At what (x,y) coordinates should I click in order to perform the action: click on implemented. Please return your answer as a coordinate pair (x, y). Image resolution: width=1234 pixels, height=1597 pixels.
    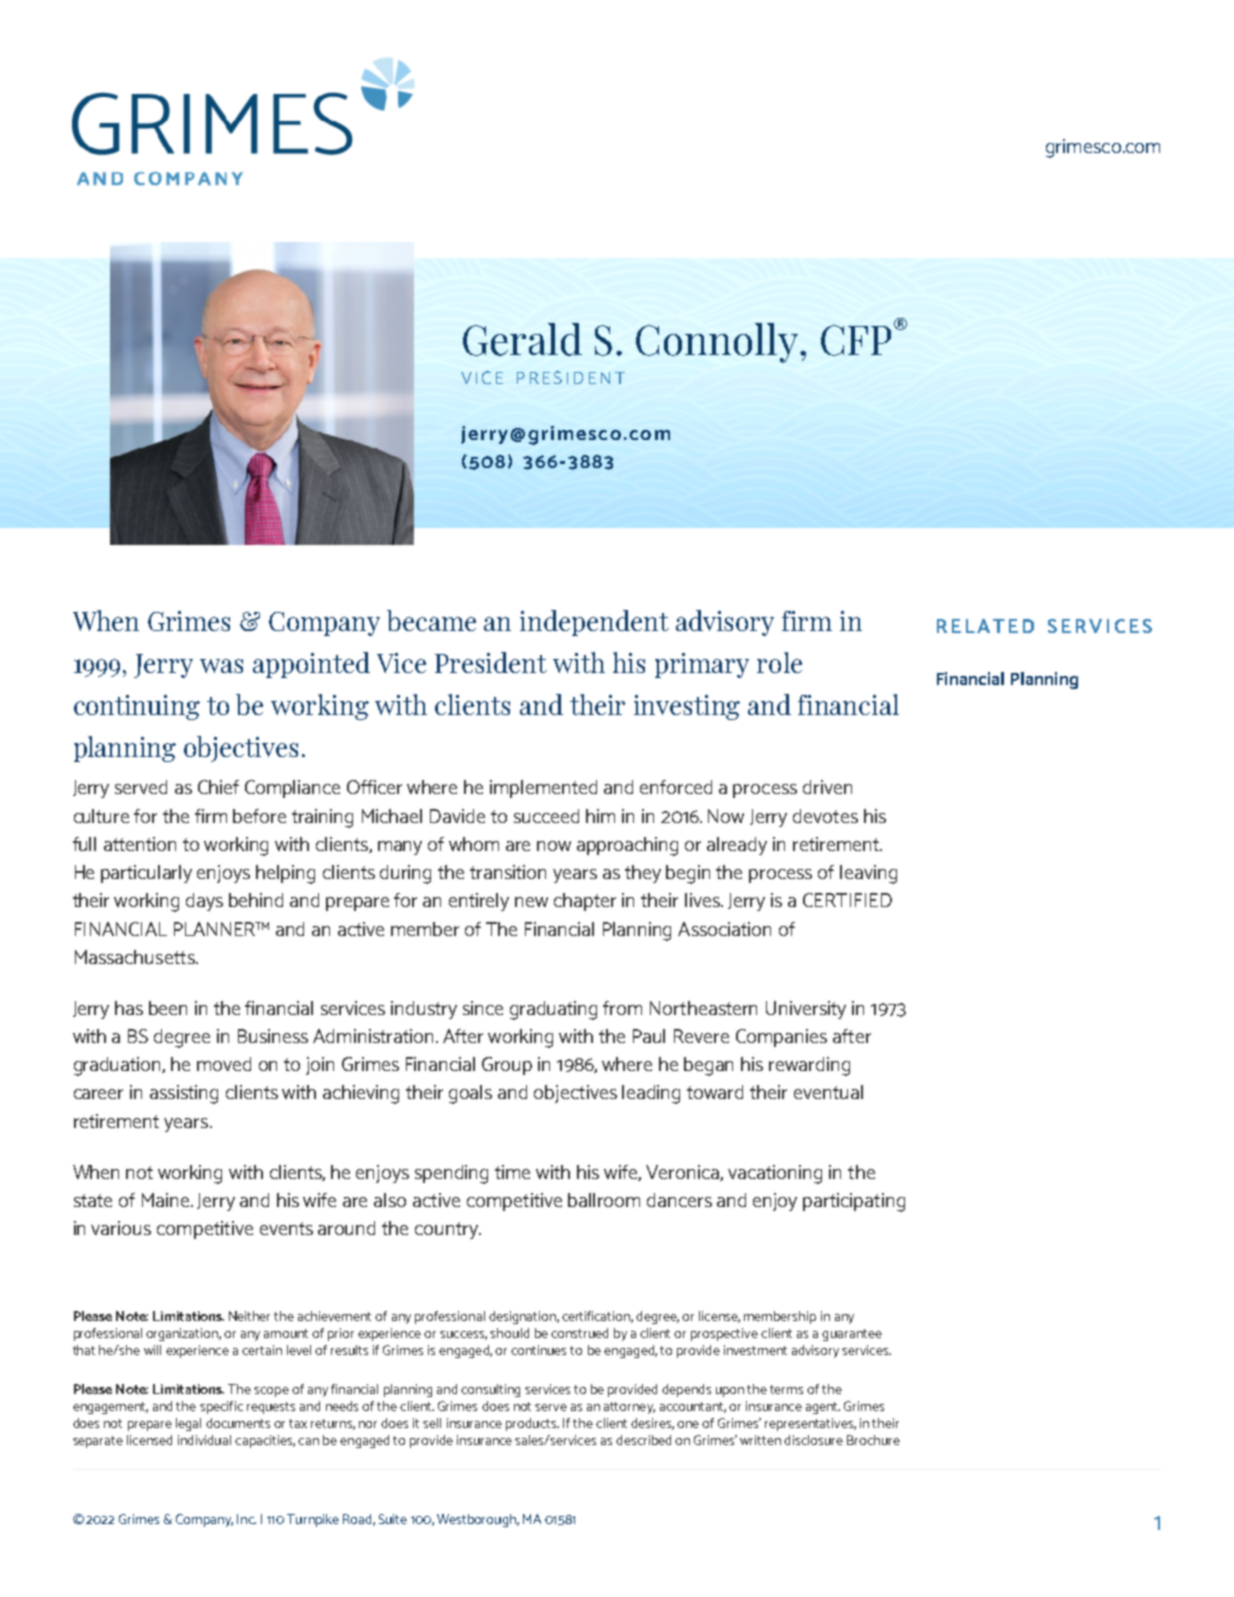
    Looking at the image, I should click on (543, 789).
